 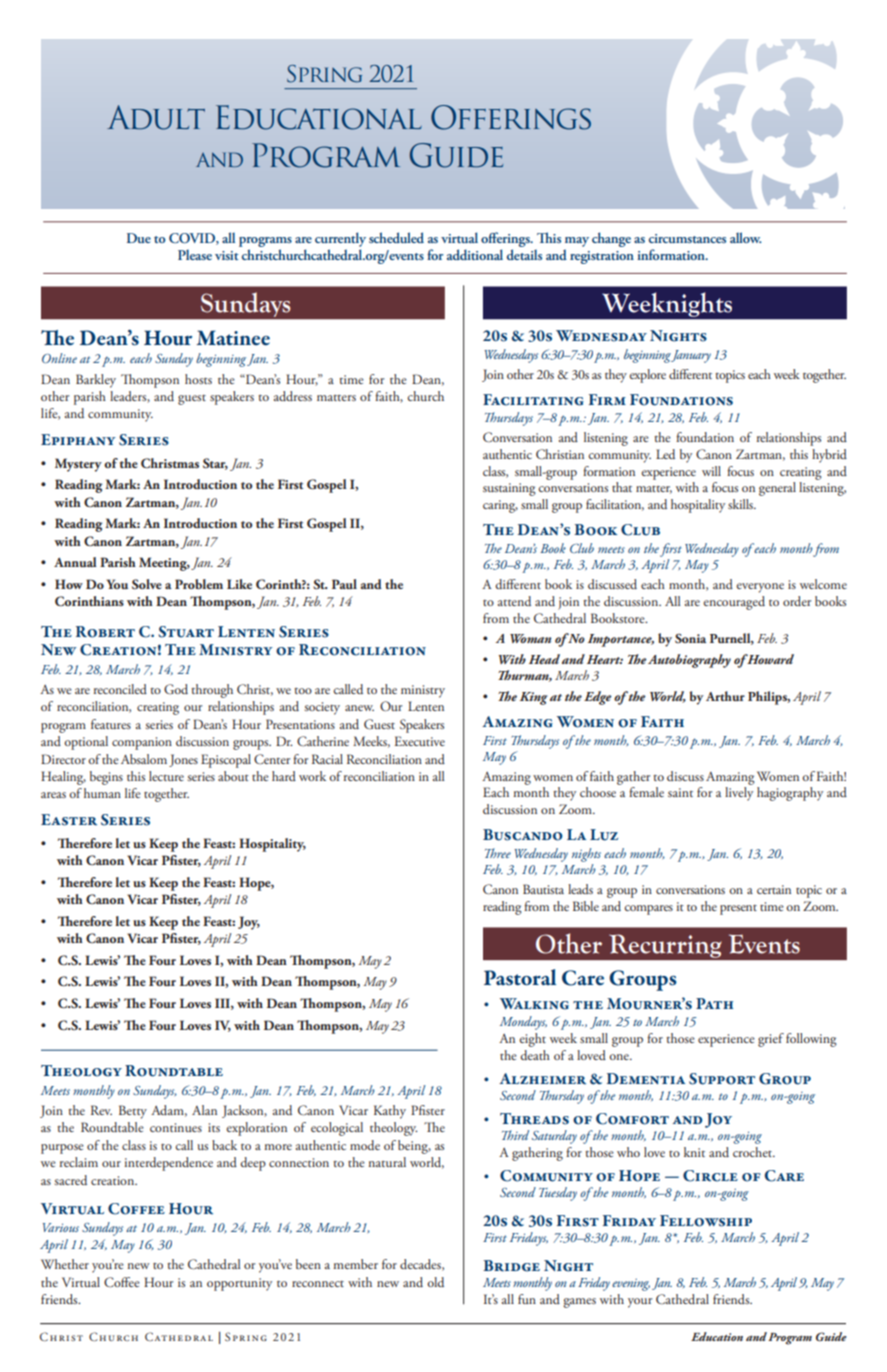 What do you see at coordinates (396, 237) in the page?
I see `scheduled` at bounding box center [396, 237].
